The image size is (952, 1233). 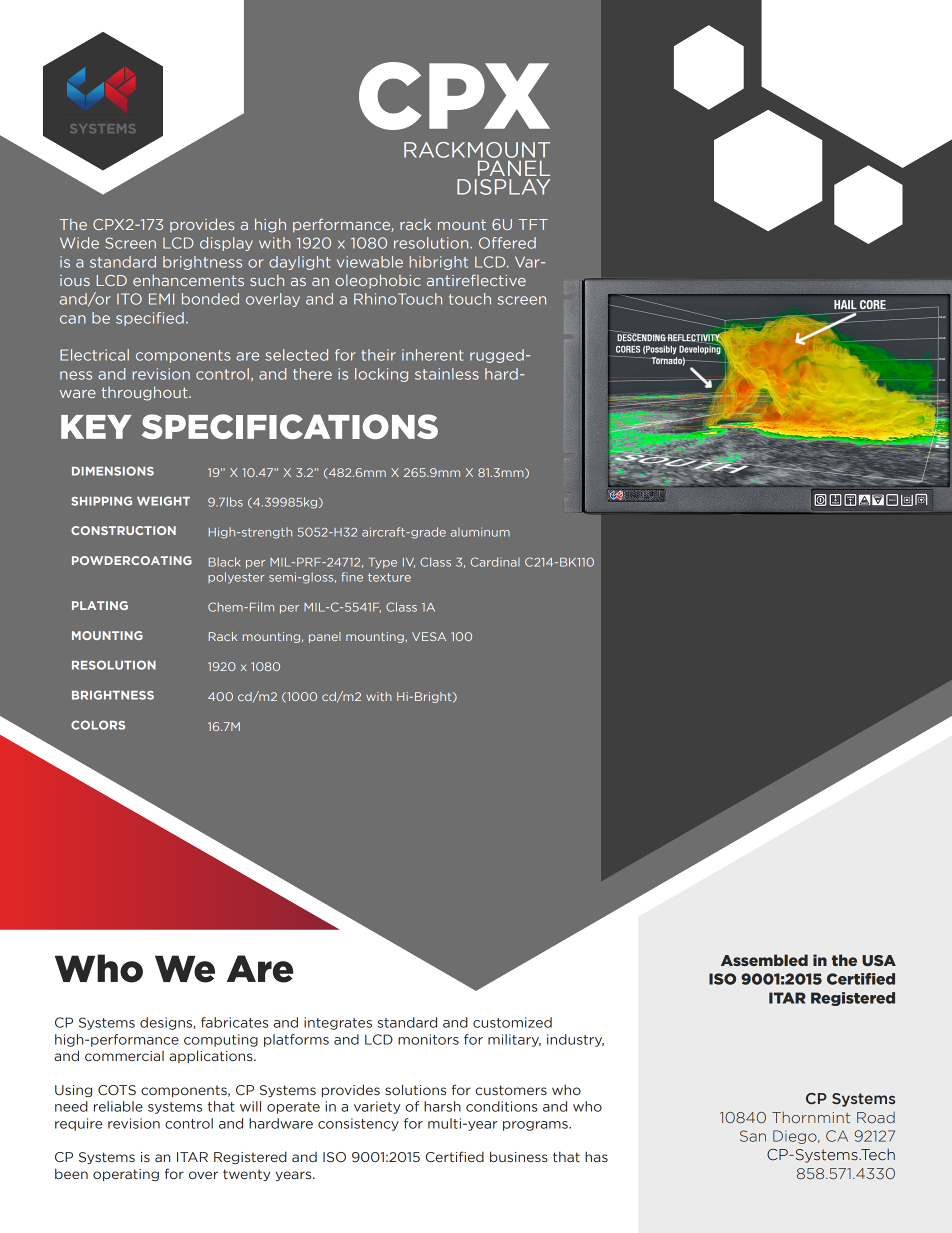 What do you see at coordinates (507, 243) in the image?
I see `Offered` at bounding box center [507, 243].
